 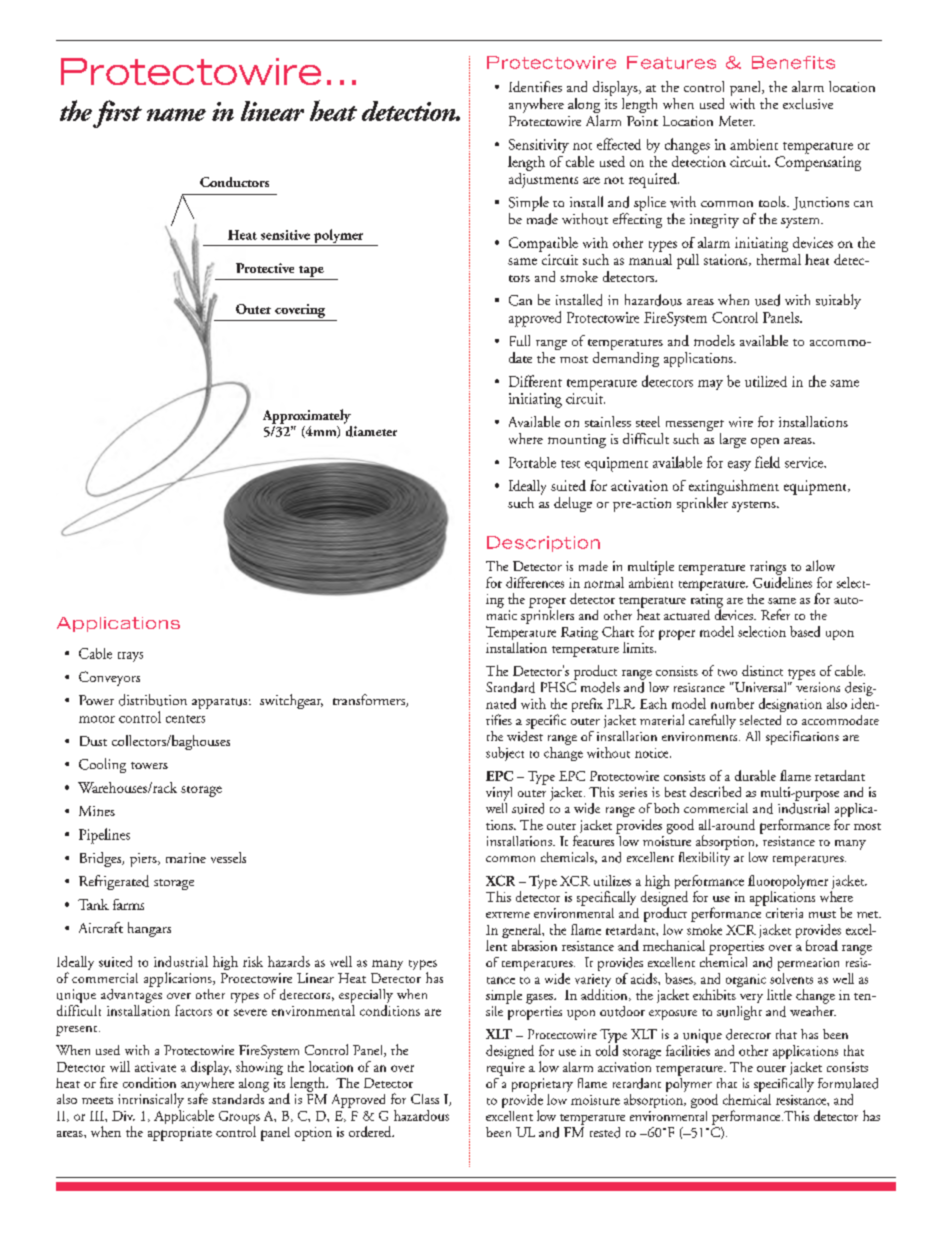 What do you see at coordinates (808, 103) in the screenshot?
I see `exclusive` at bounding box center [808, 103].
